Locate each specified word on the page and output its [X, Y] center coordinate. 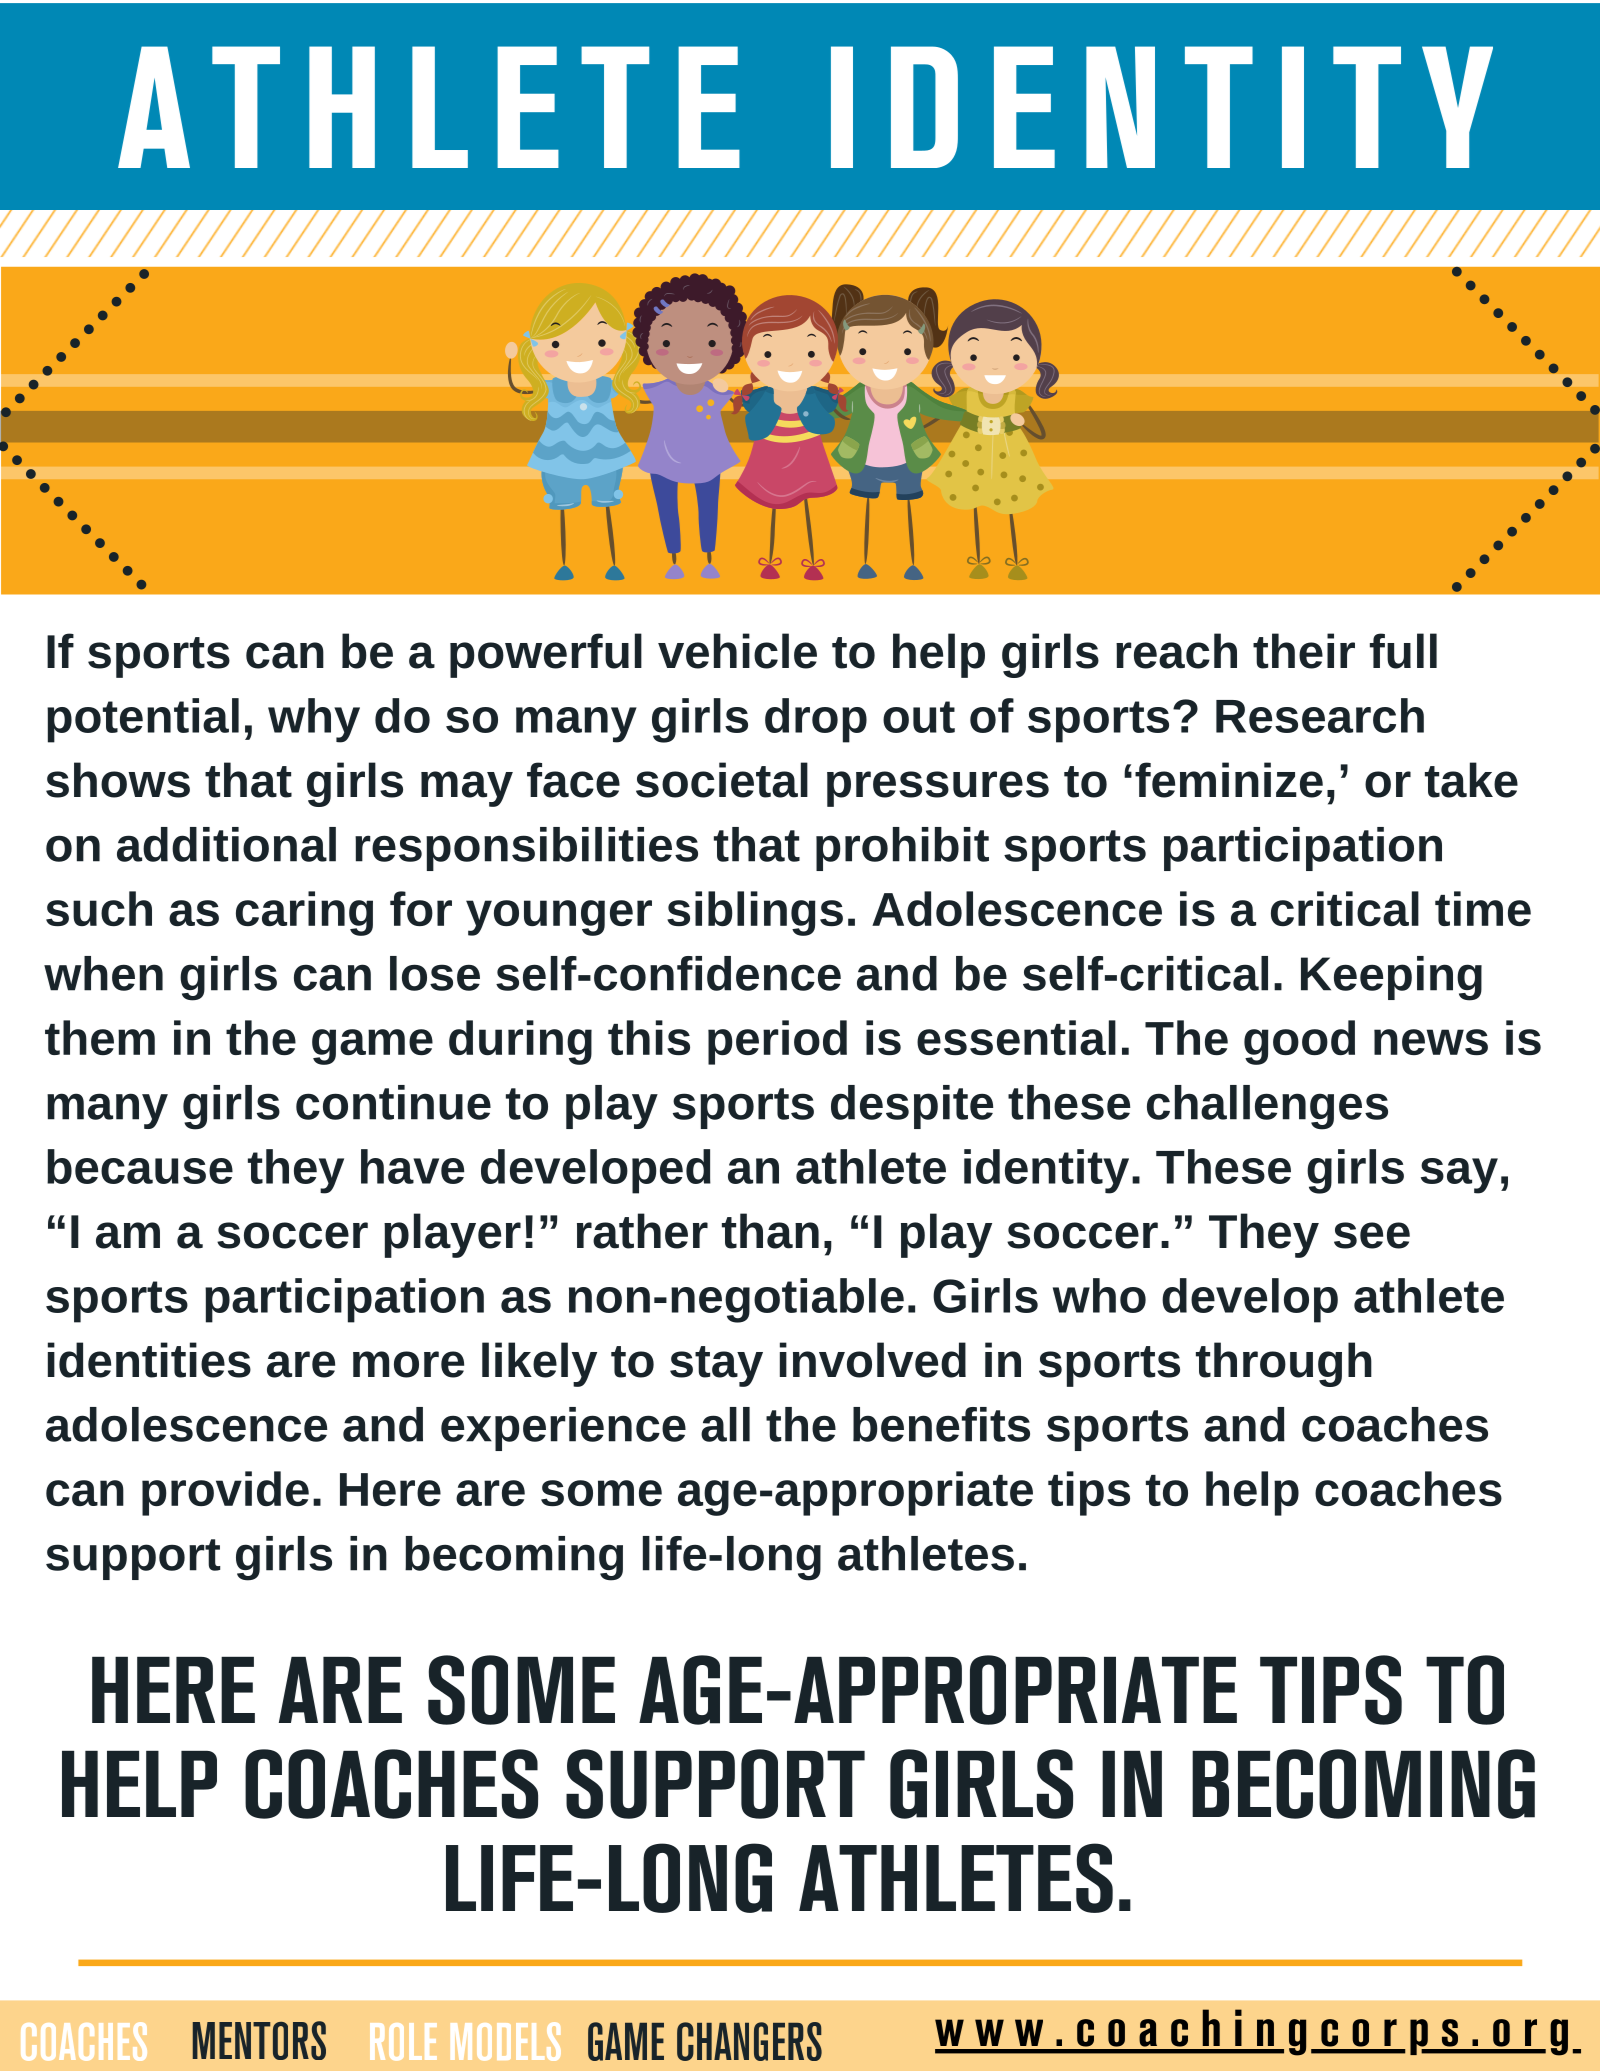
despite [912, 1107]
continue [393, 1102]
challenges [1267, 1107]
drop [816, 720]
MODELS [506, 2041]
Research [1320, 715]
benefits [941, 1424]
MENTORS [259, 2040]
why [314, 720]
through [1284, 1364]
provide [225, 1493]
